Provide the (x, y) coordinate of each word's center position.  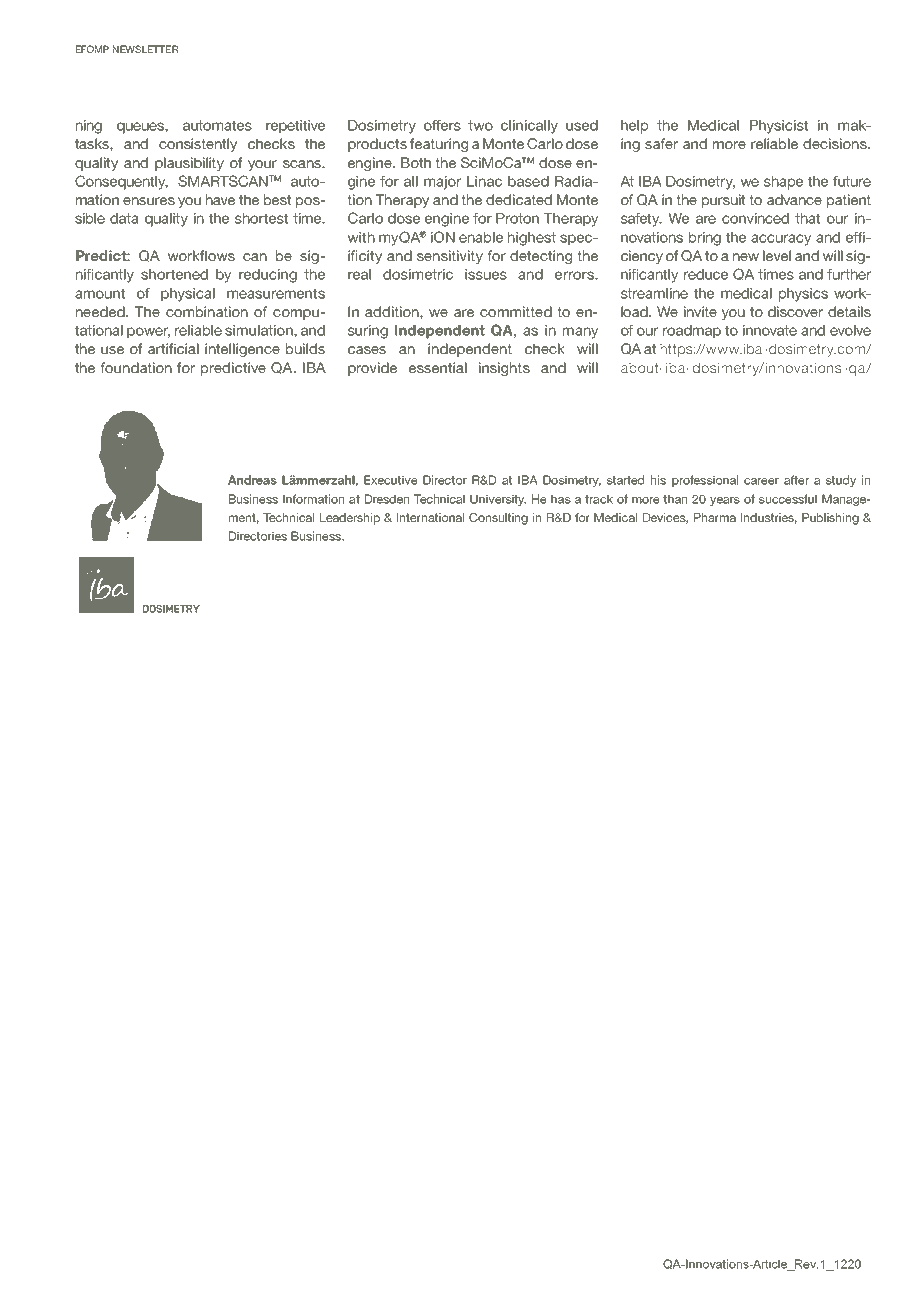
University (498, 500)
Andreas (252, 480)
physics (803, 295)
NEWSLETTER (145, 49)
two (480, 125)
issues (486, 274)
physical (188, 295)
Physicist (779, 127)
